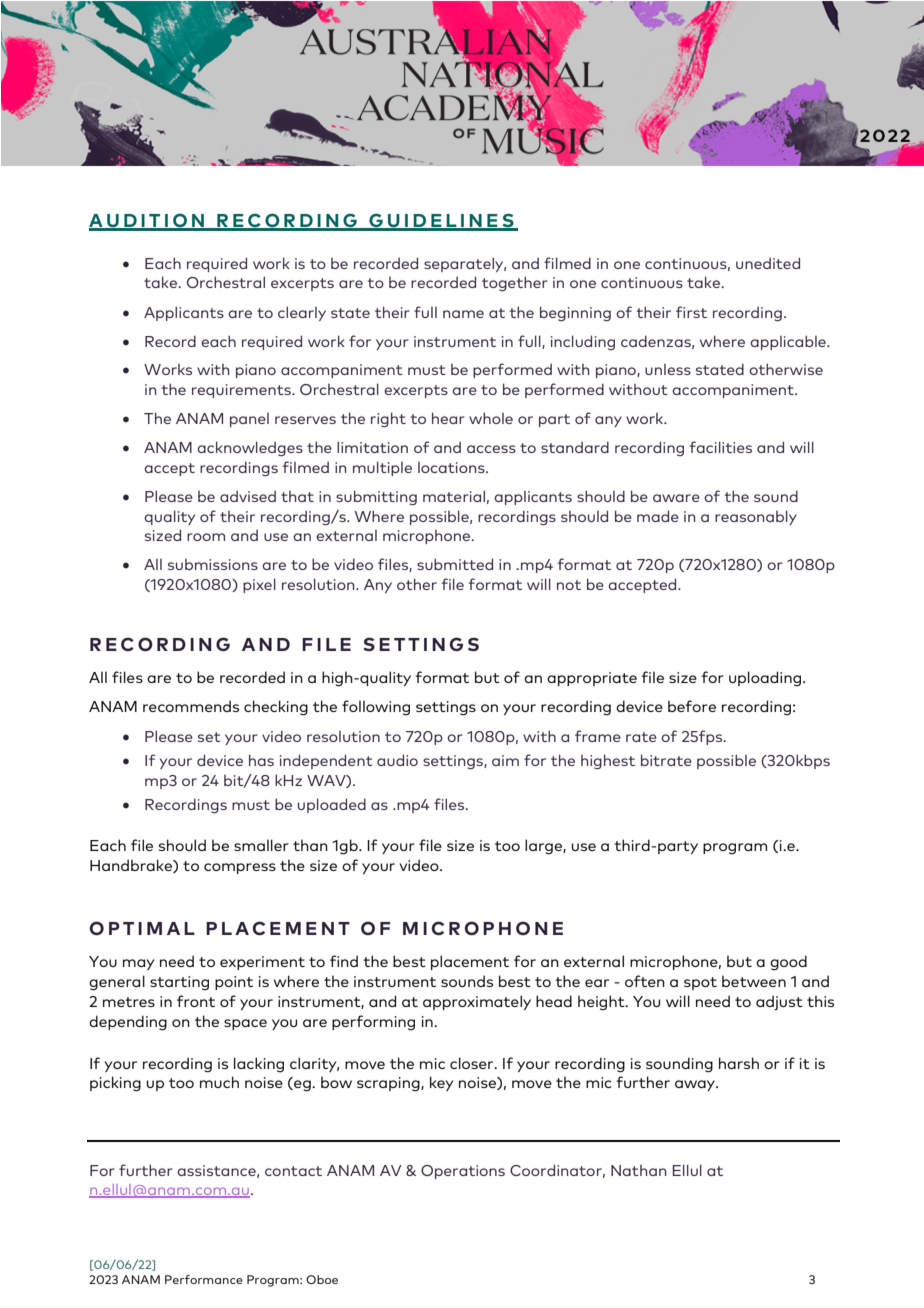  Describe the element at coordinates (213, 564) in the page. I see `submissions` at that location.
